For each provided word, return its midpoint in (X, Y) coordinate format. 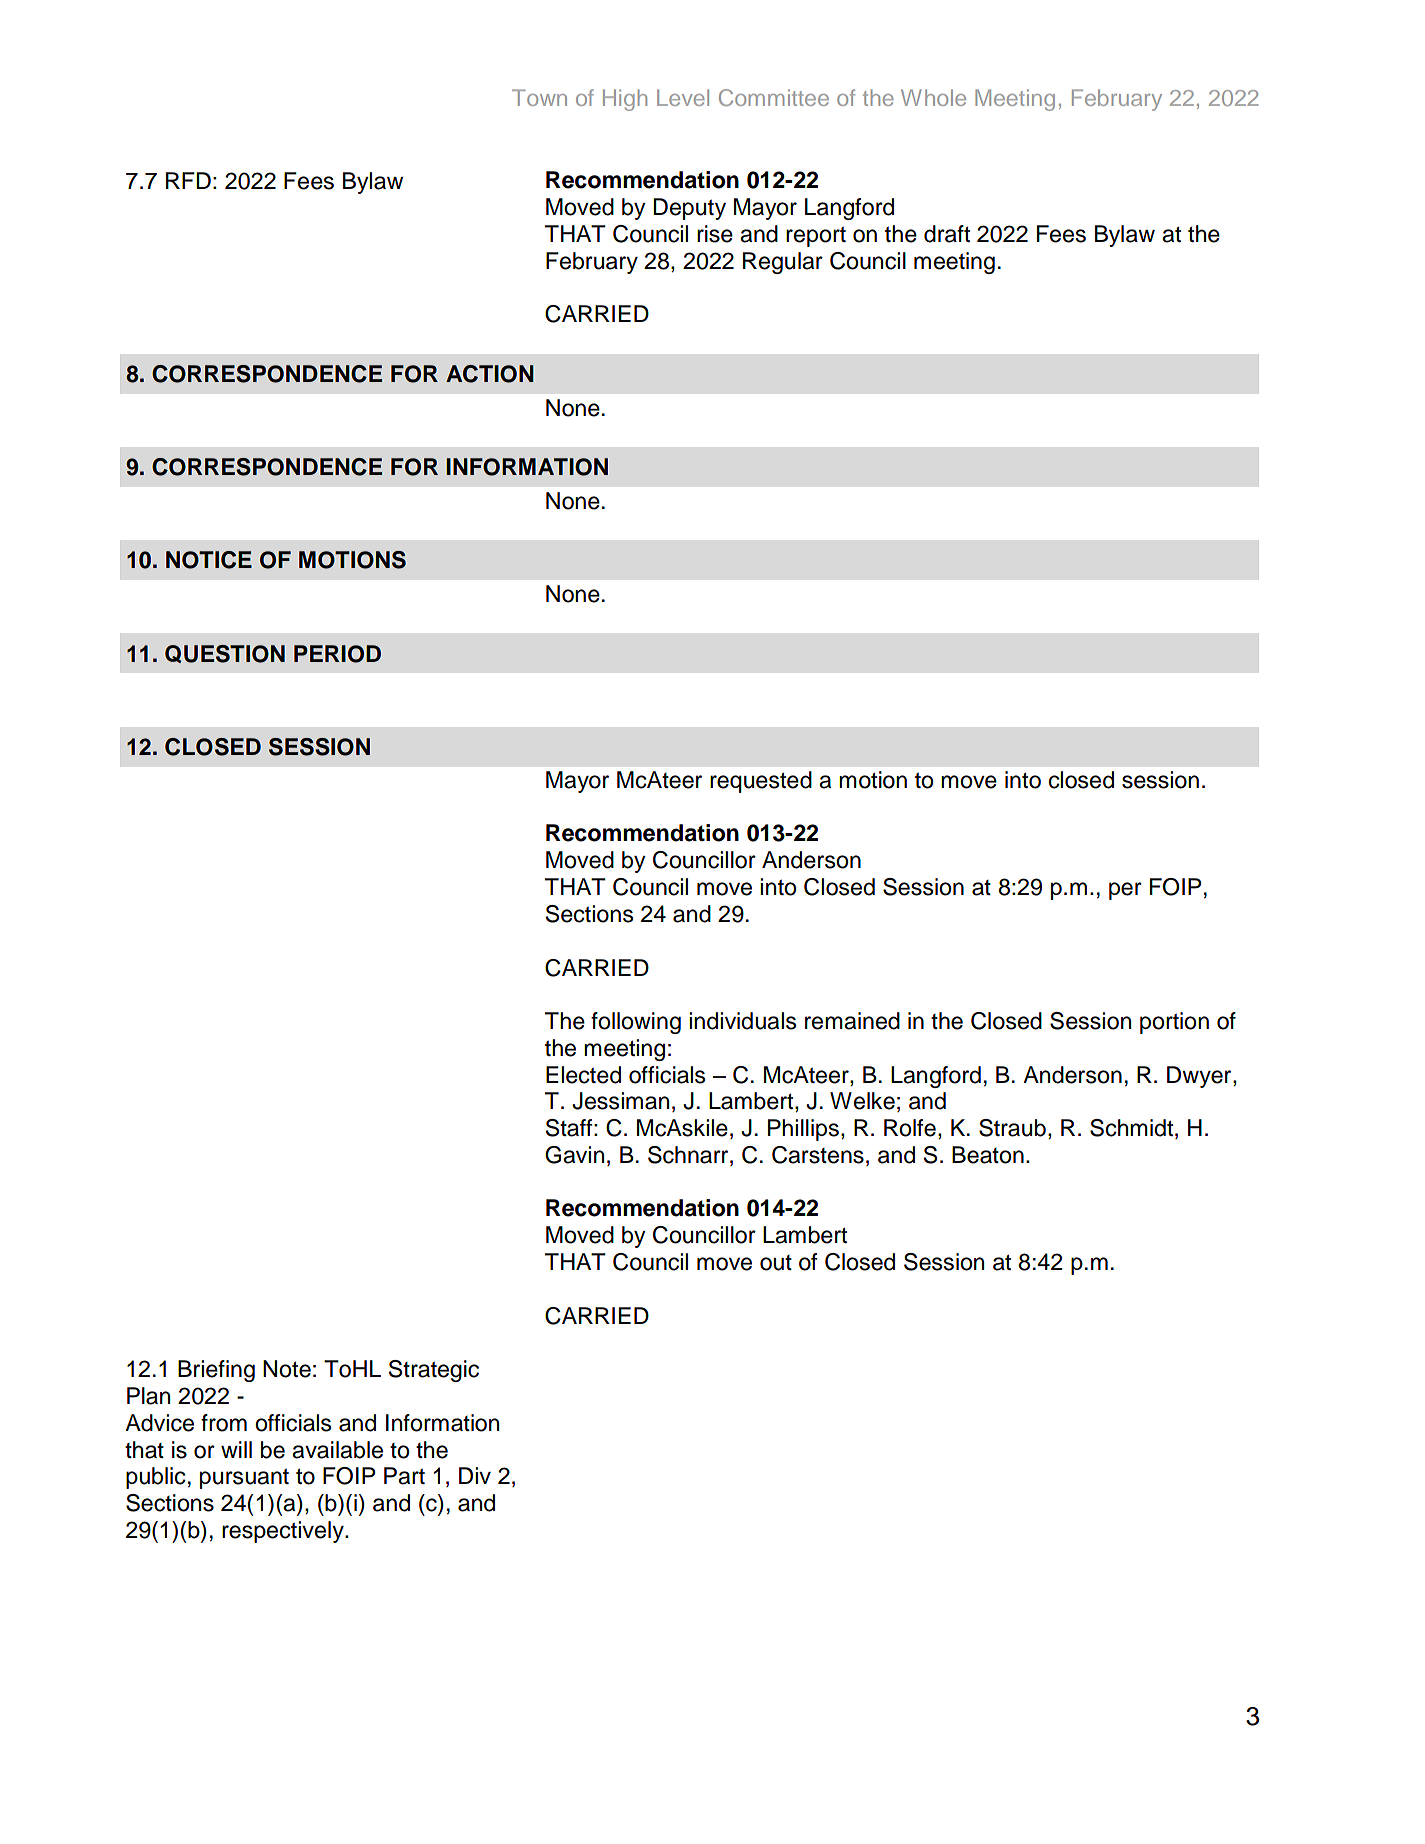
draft (947, 234)
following (636, 1023)
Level (683, 97)
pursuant (244, 1478)
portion (1174, 1023)
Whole (933, 97)
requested (761, 782)
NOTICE (209, 560)
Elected (583, 1075)
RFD (188, 180)
